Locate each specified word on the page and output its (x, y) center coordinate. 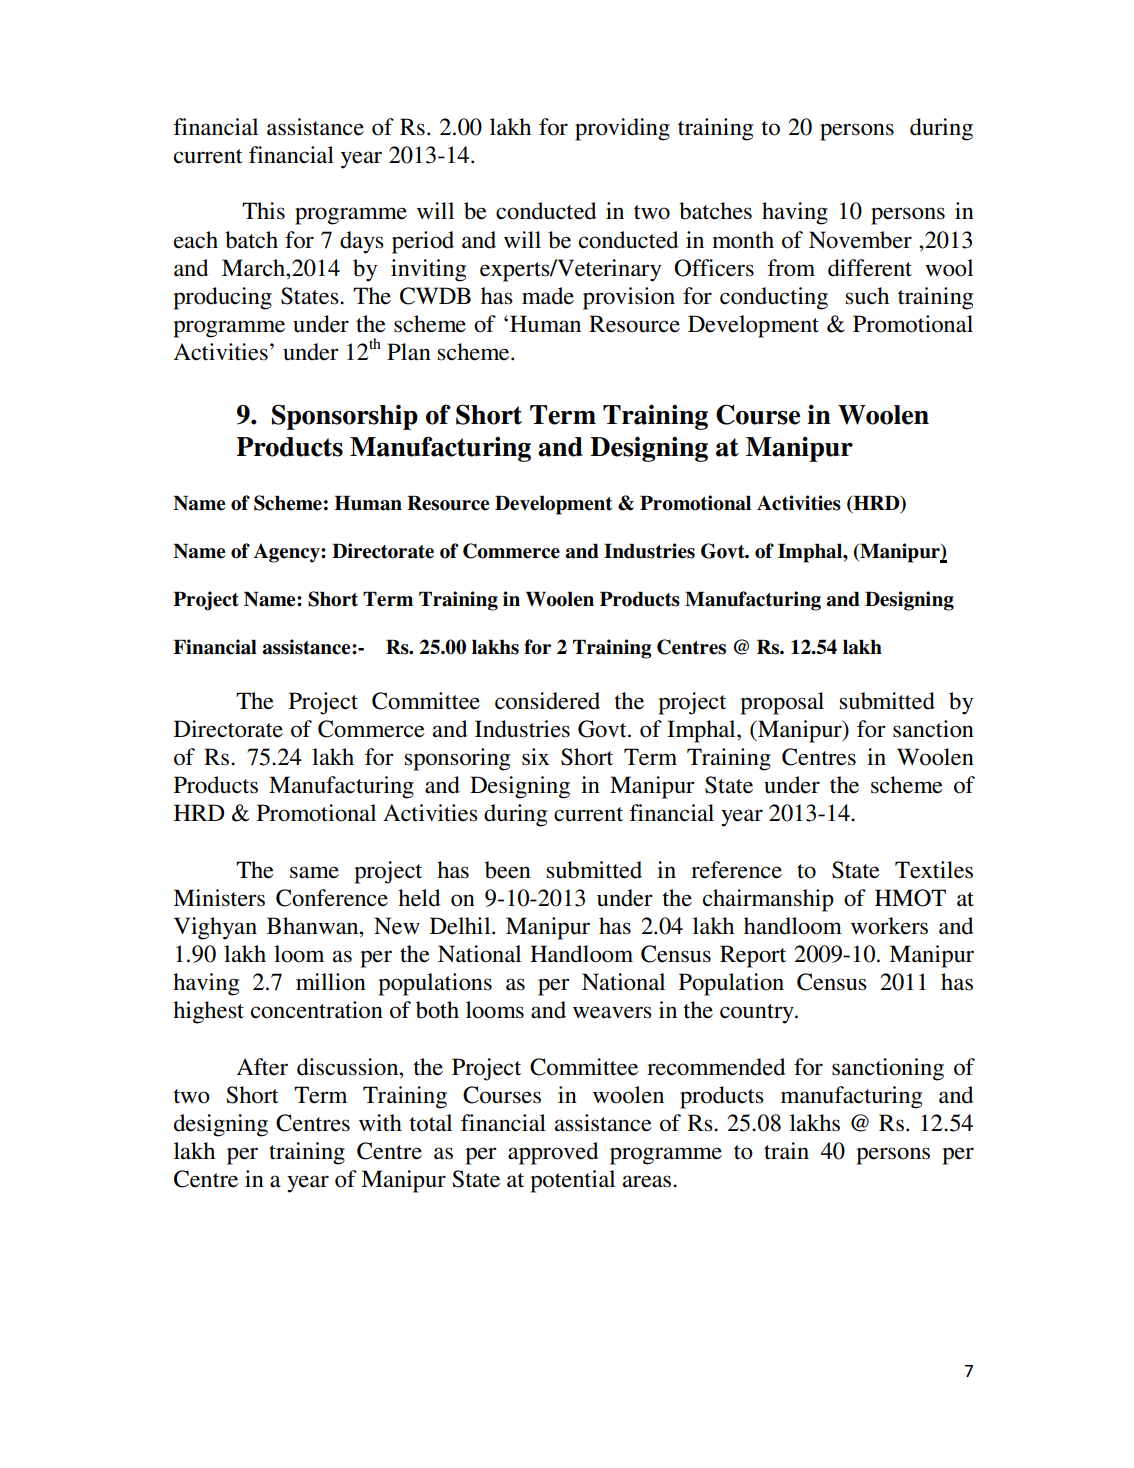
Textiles (934, 870)
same (314, 872)
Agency (288, 553)
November (860, 240)
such (867, 296)
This (263, 211)
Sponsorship (345, 417)
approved (553, 1153)
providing (622, 129)
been (508, 870)
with (380, 1123)
